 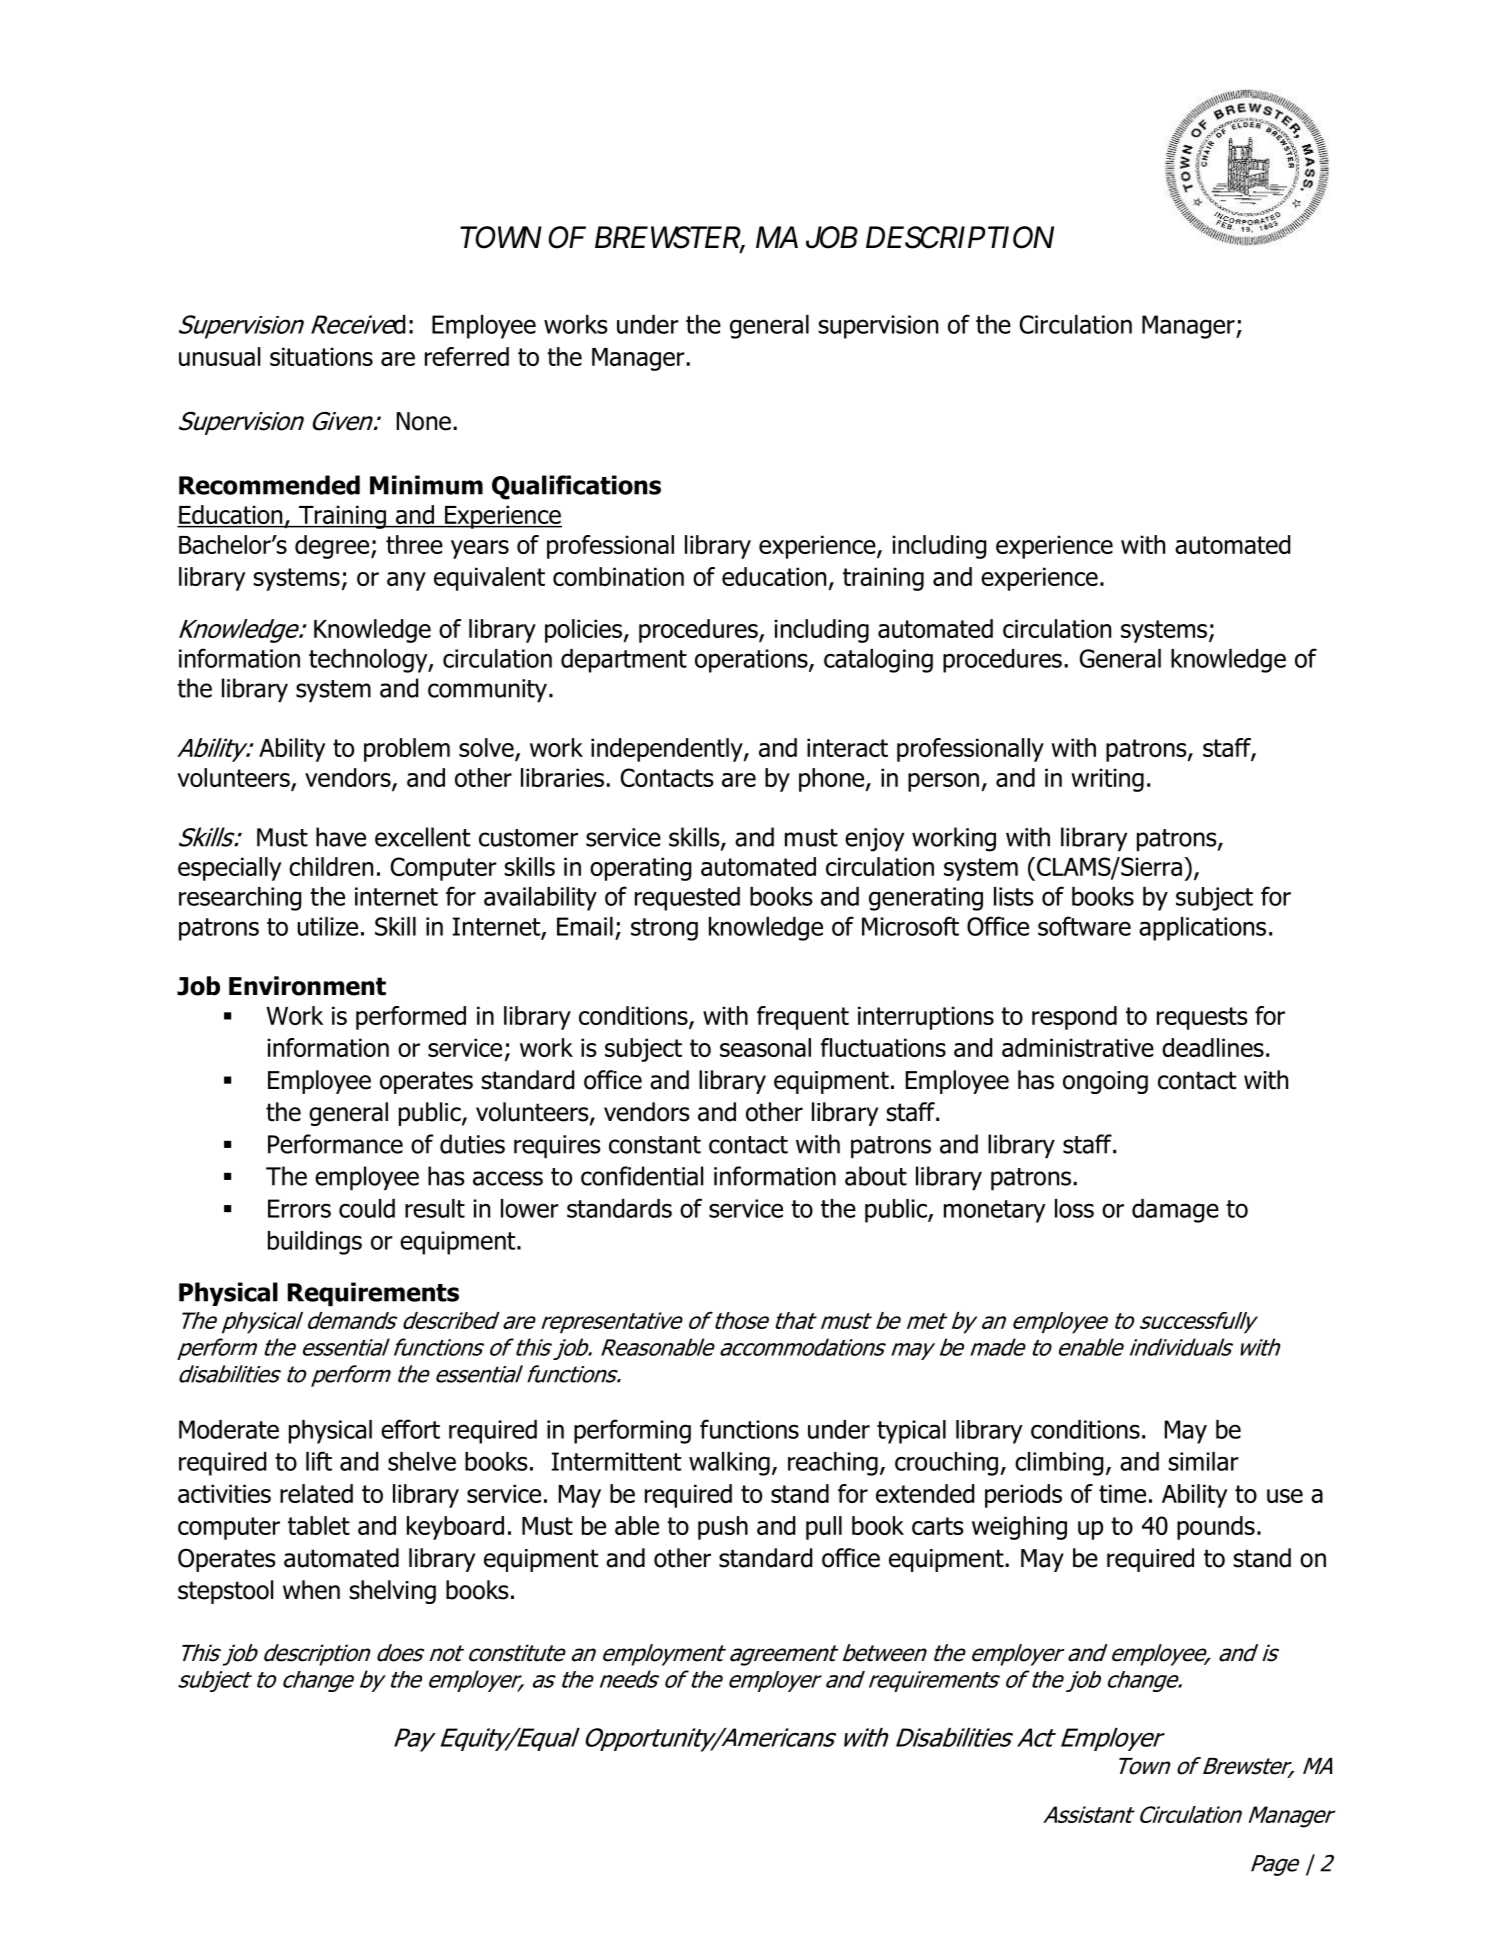 What do you see at coordinates (315, 1243) in the screenshot?
I see `buildings` at bounding box center [315, 1243].
